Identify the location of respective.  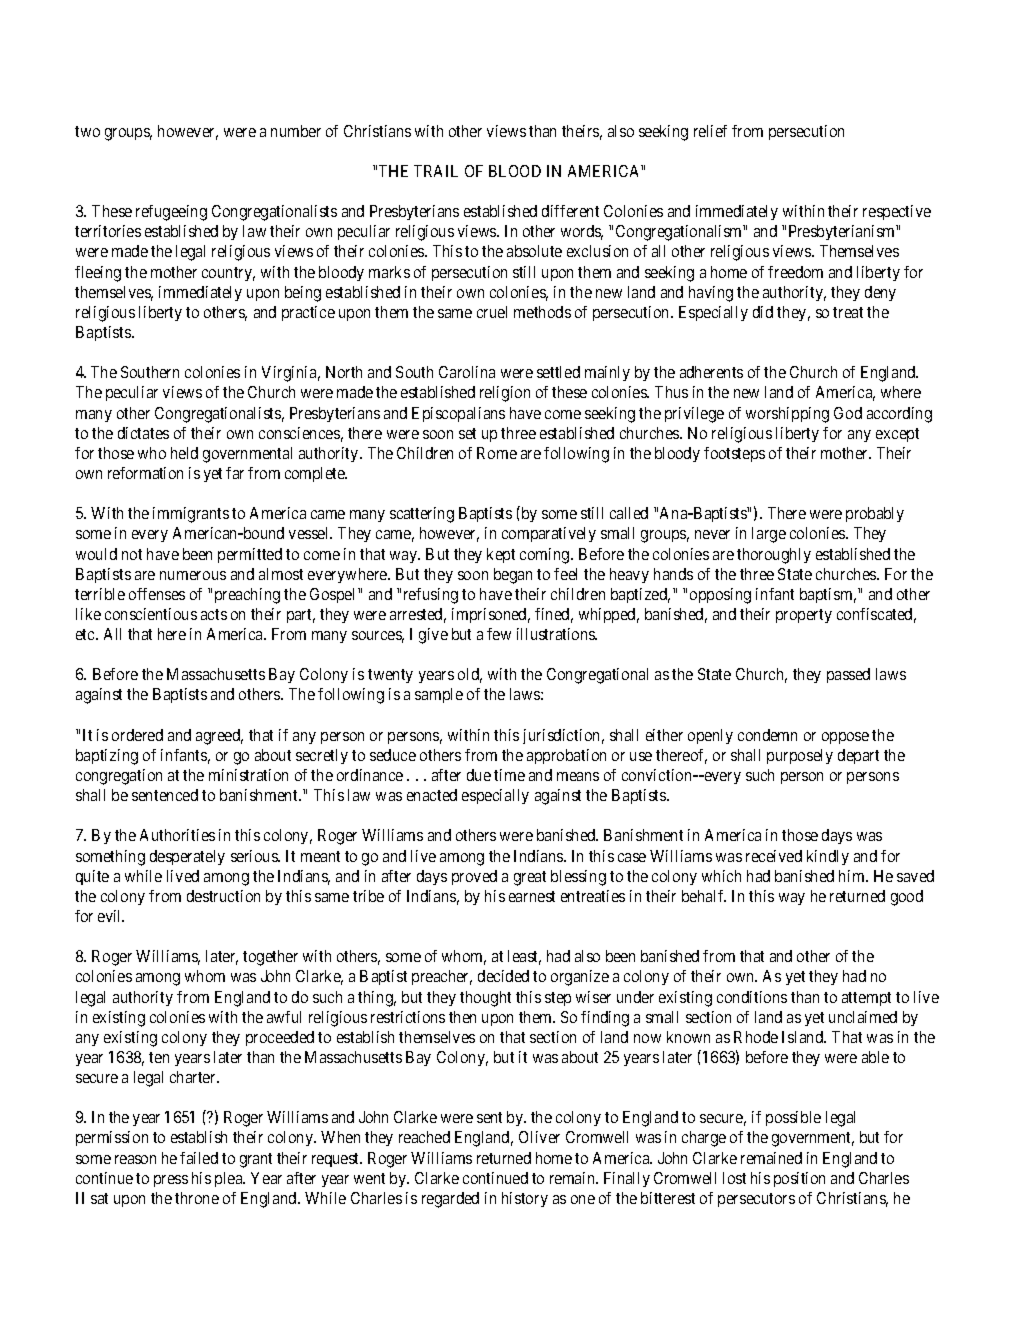
(897, 212).
